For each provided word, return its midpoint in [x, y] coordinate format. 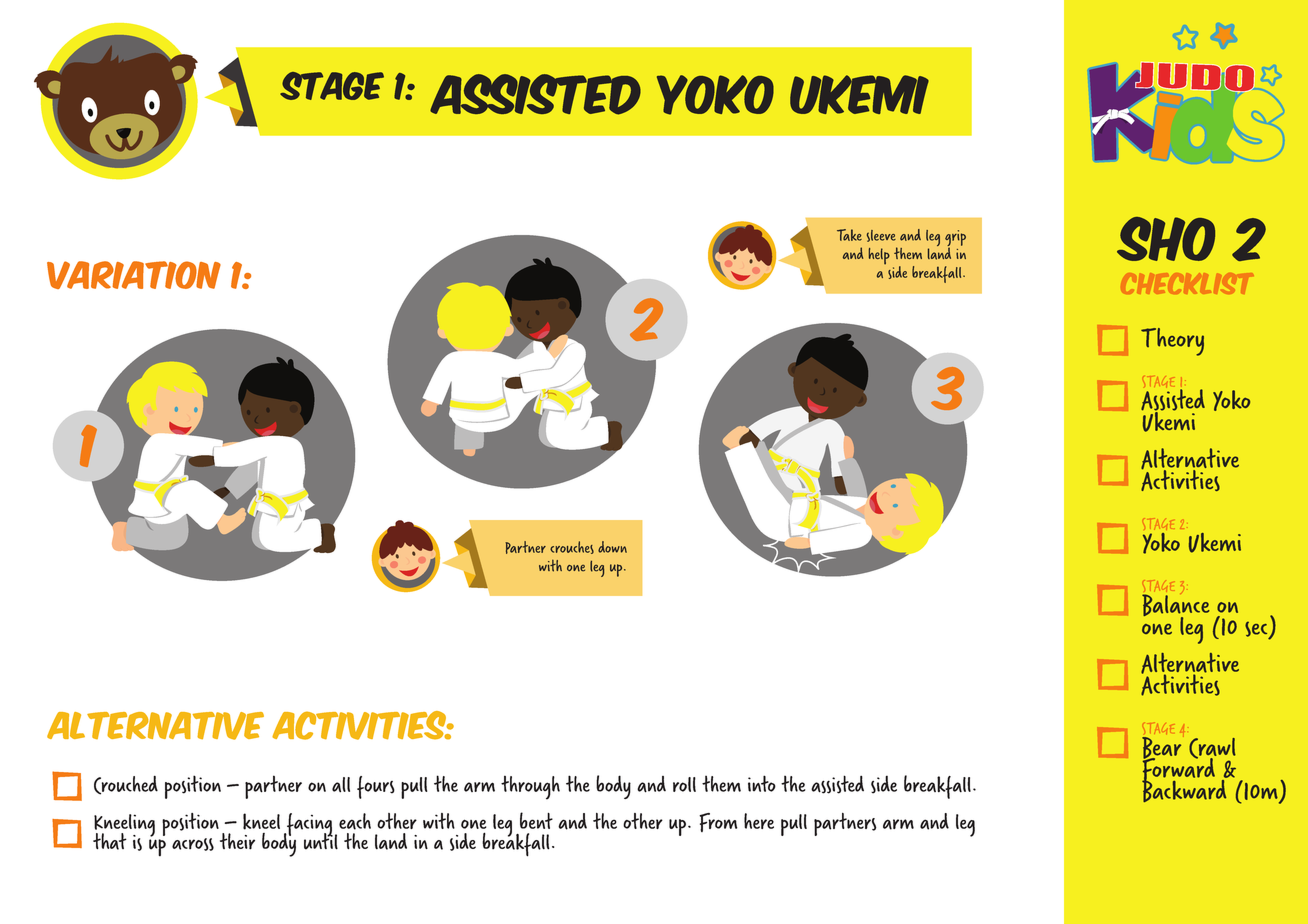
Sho [1166, 239]
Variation [134, 275]
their [237, 841]
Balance [1176, 606]
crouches [572, 547]
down [612, 547]
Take [849, 235]
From [718, 822]
